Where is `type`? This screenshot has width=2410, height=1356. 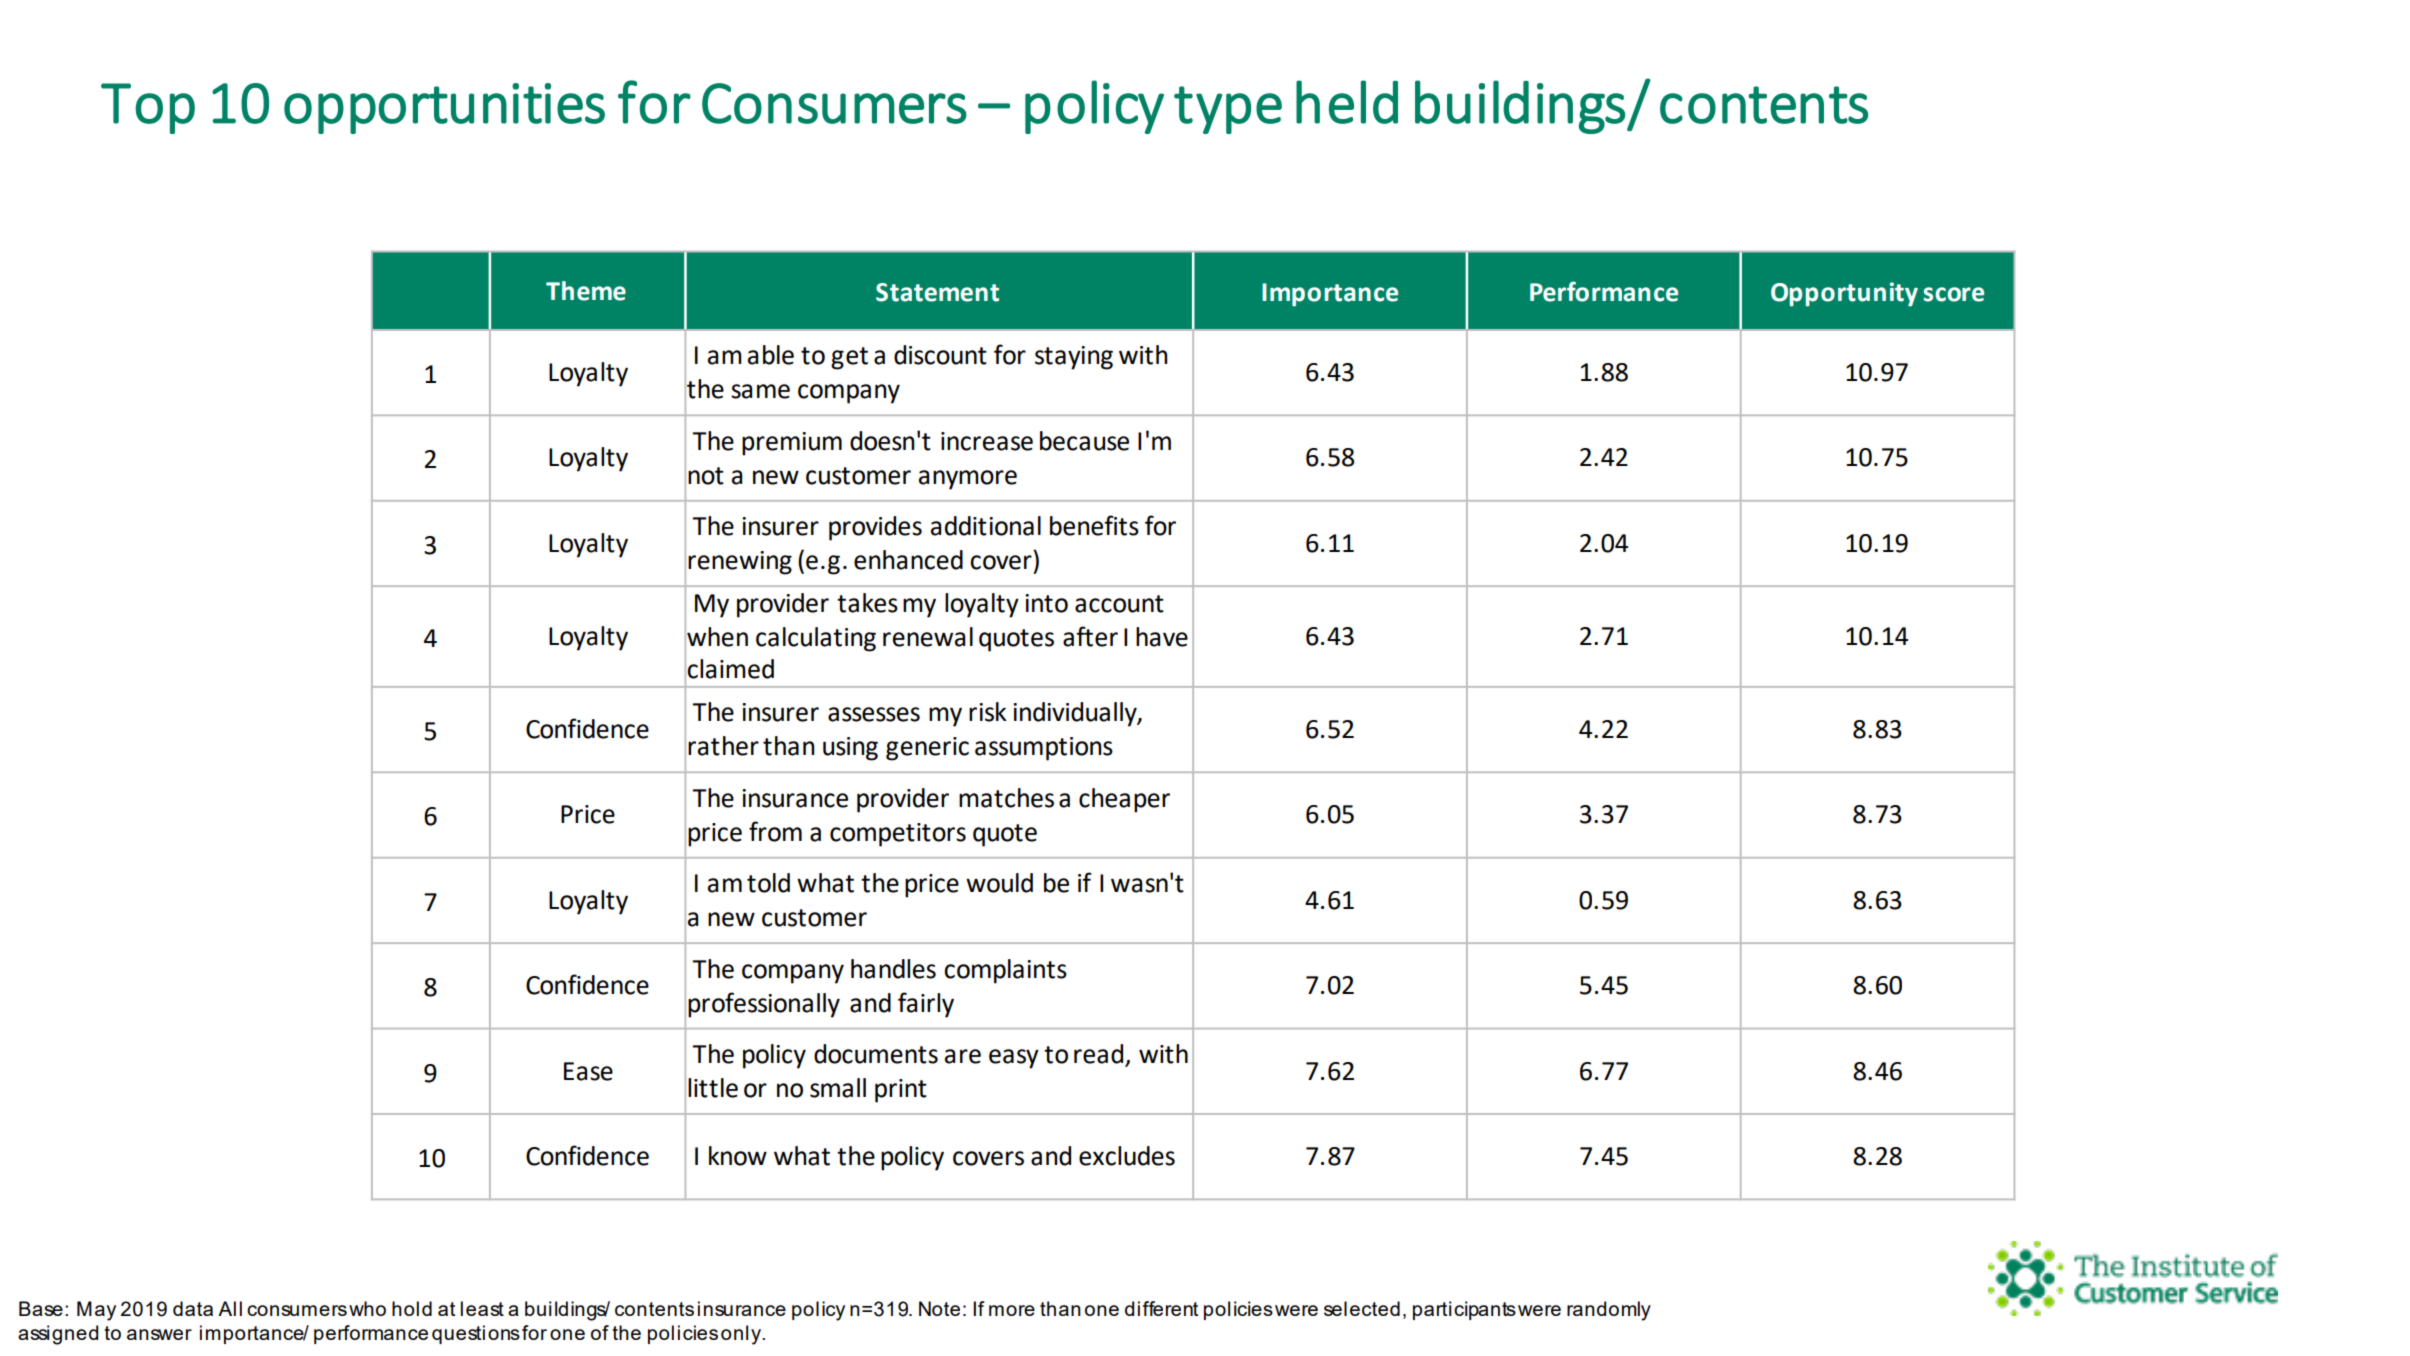
type is located at coordinates (1228, 110).
